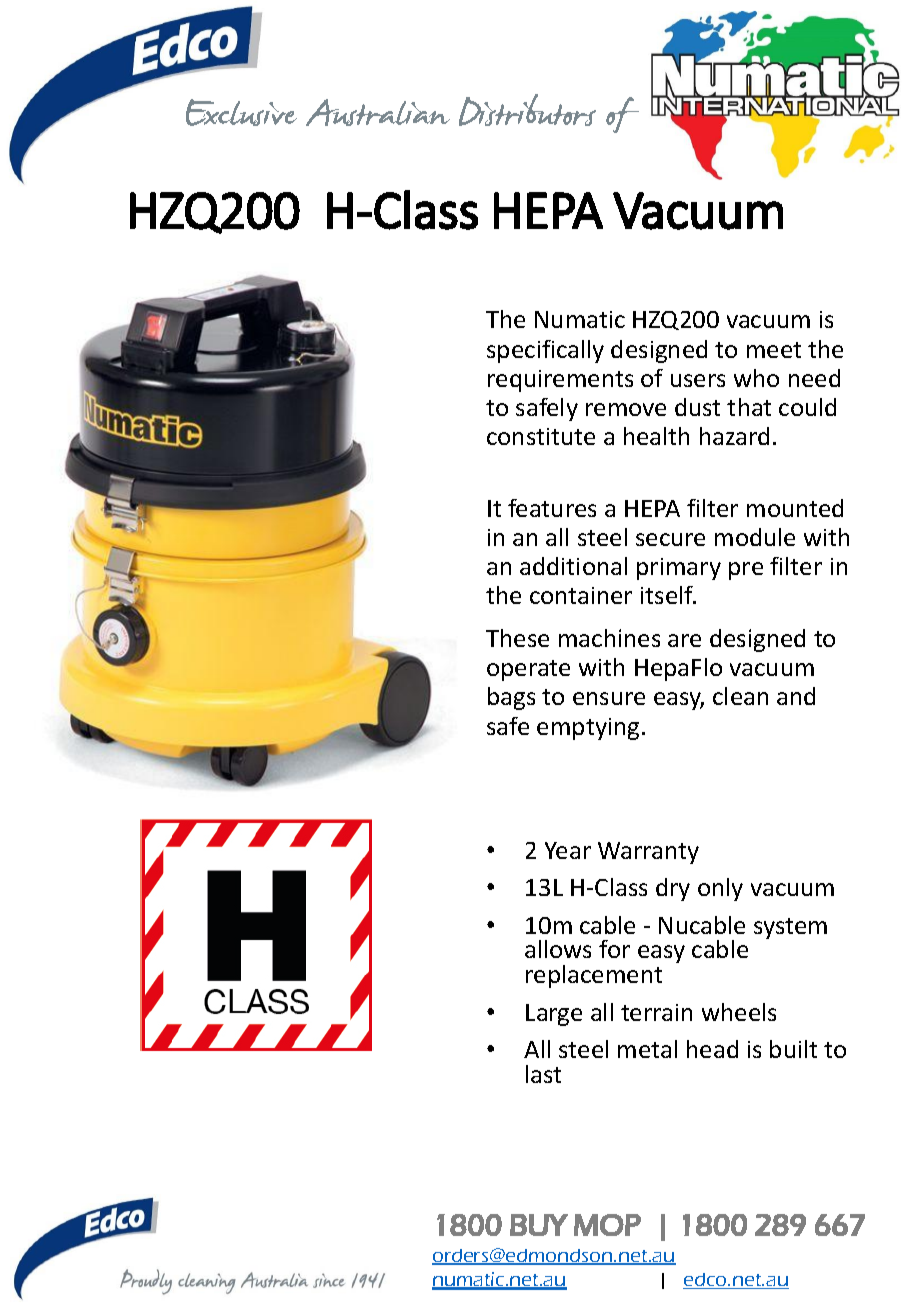 Image resolution: width=911 pixels, height=1316 pixels. What do you see at coordinates (527, 110) in the screenshot?
I see `Distributors` at bounding box center [527, 110].
